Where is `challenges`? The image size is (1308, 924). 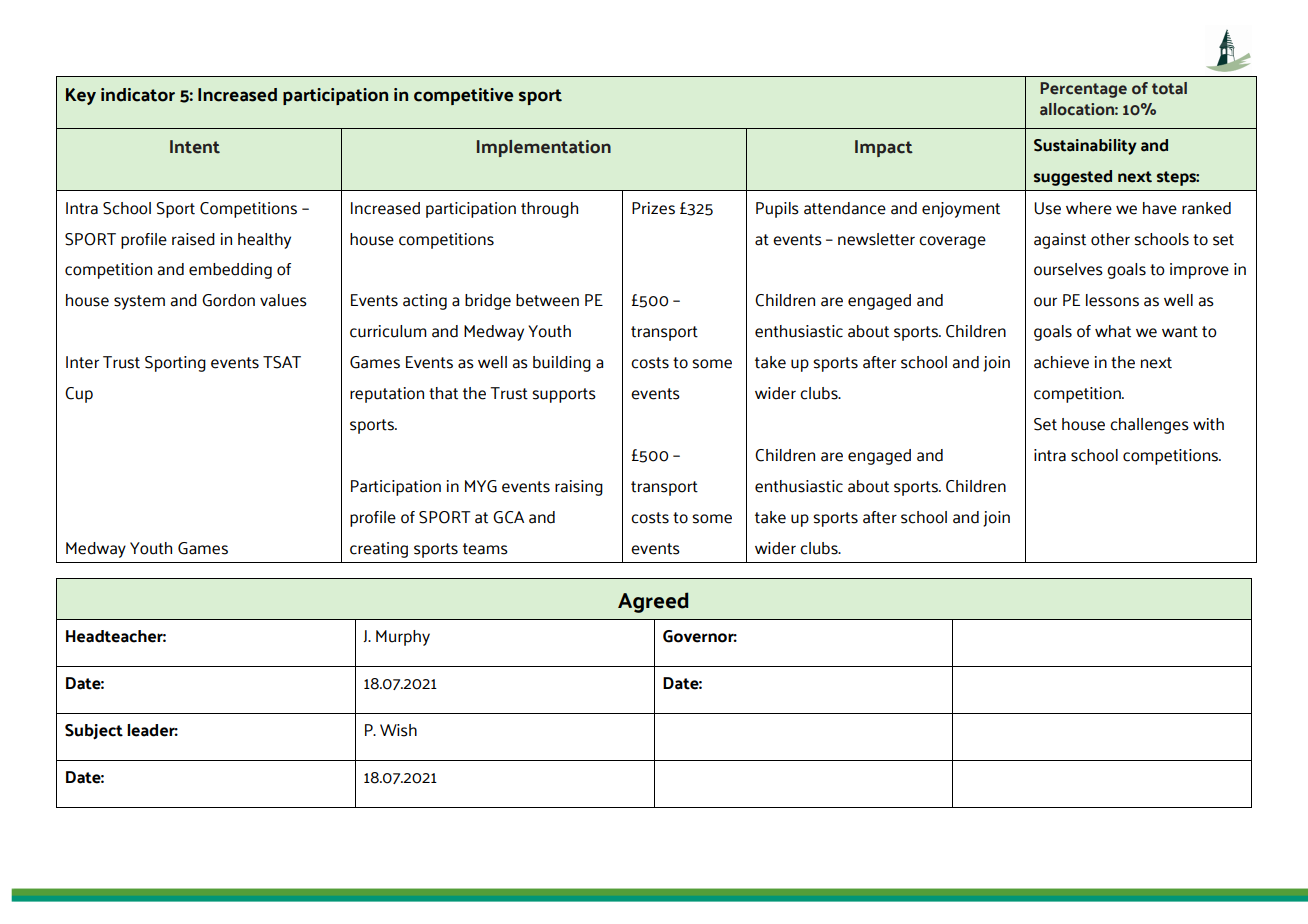 challenges is located at coordinates (1149, 426).
